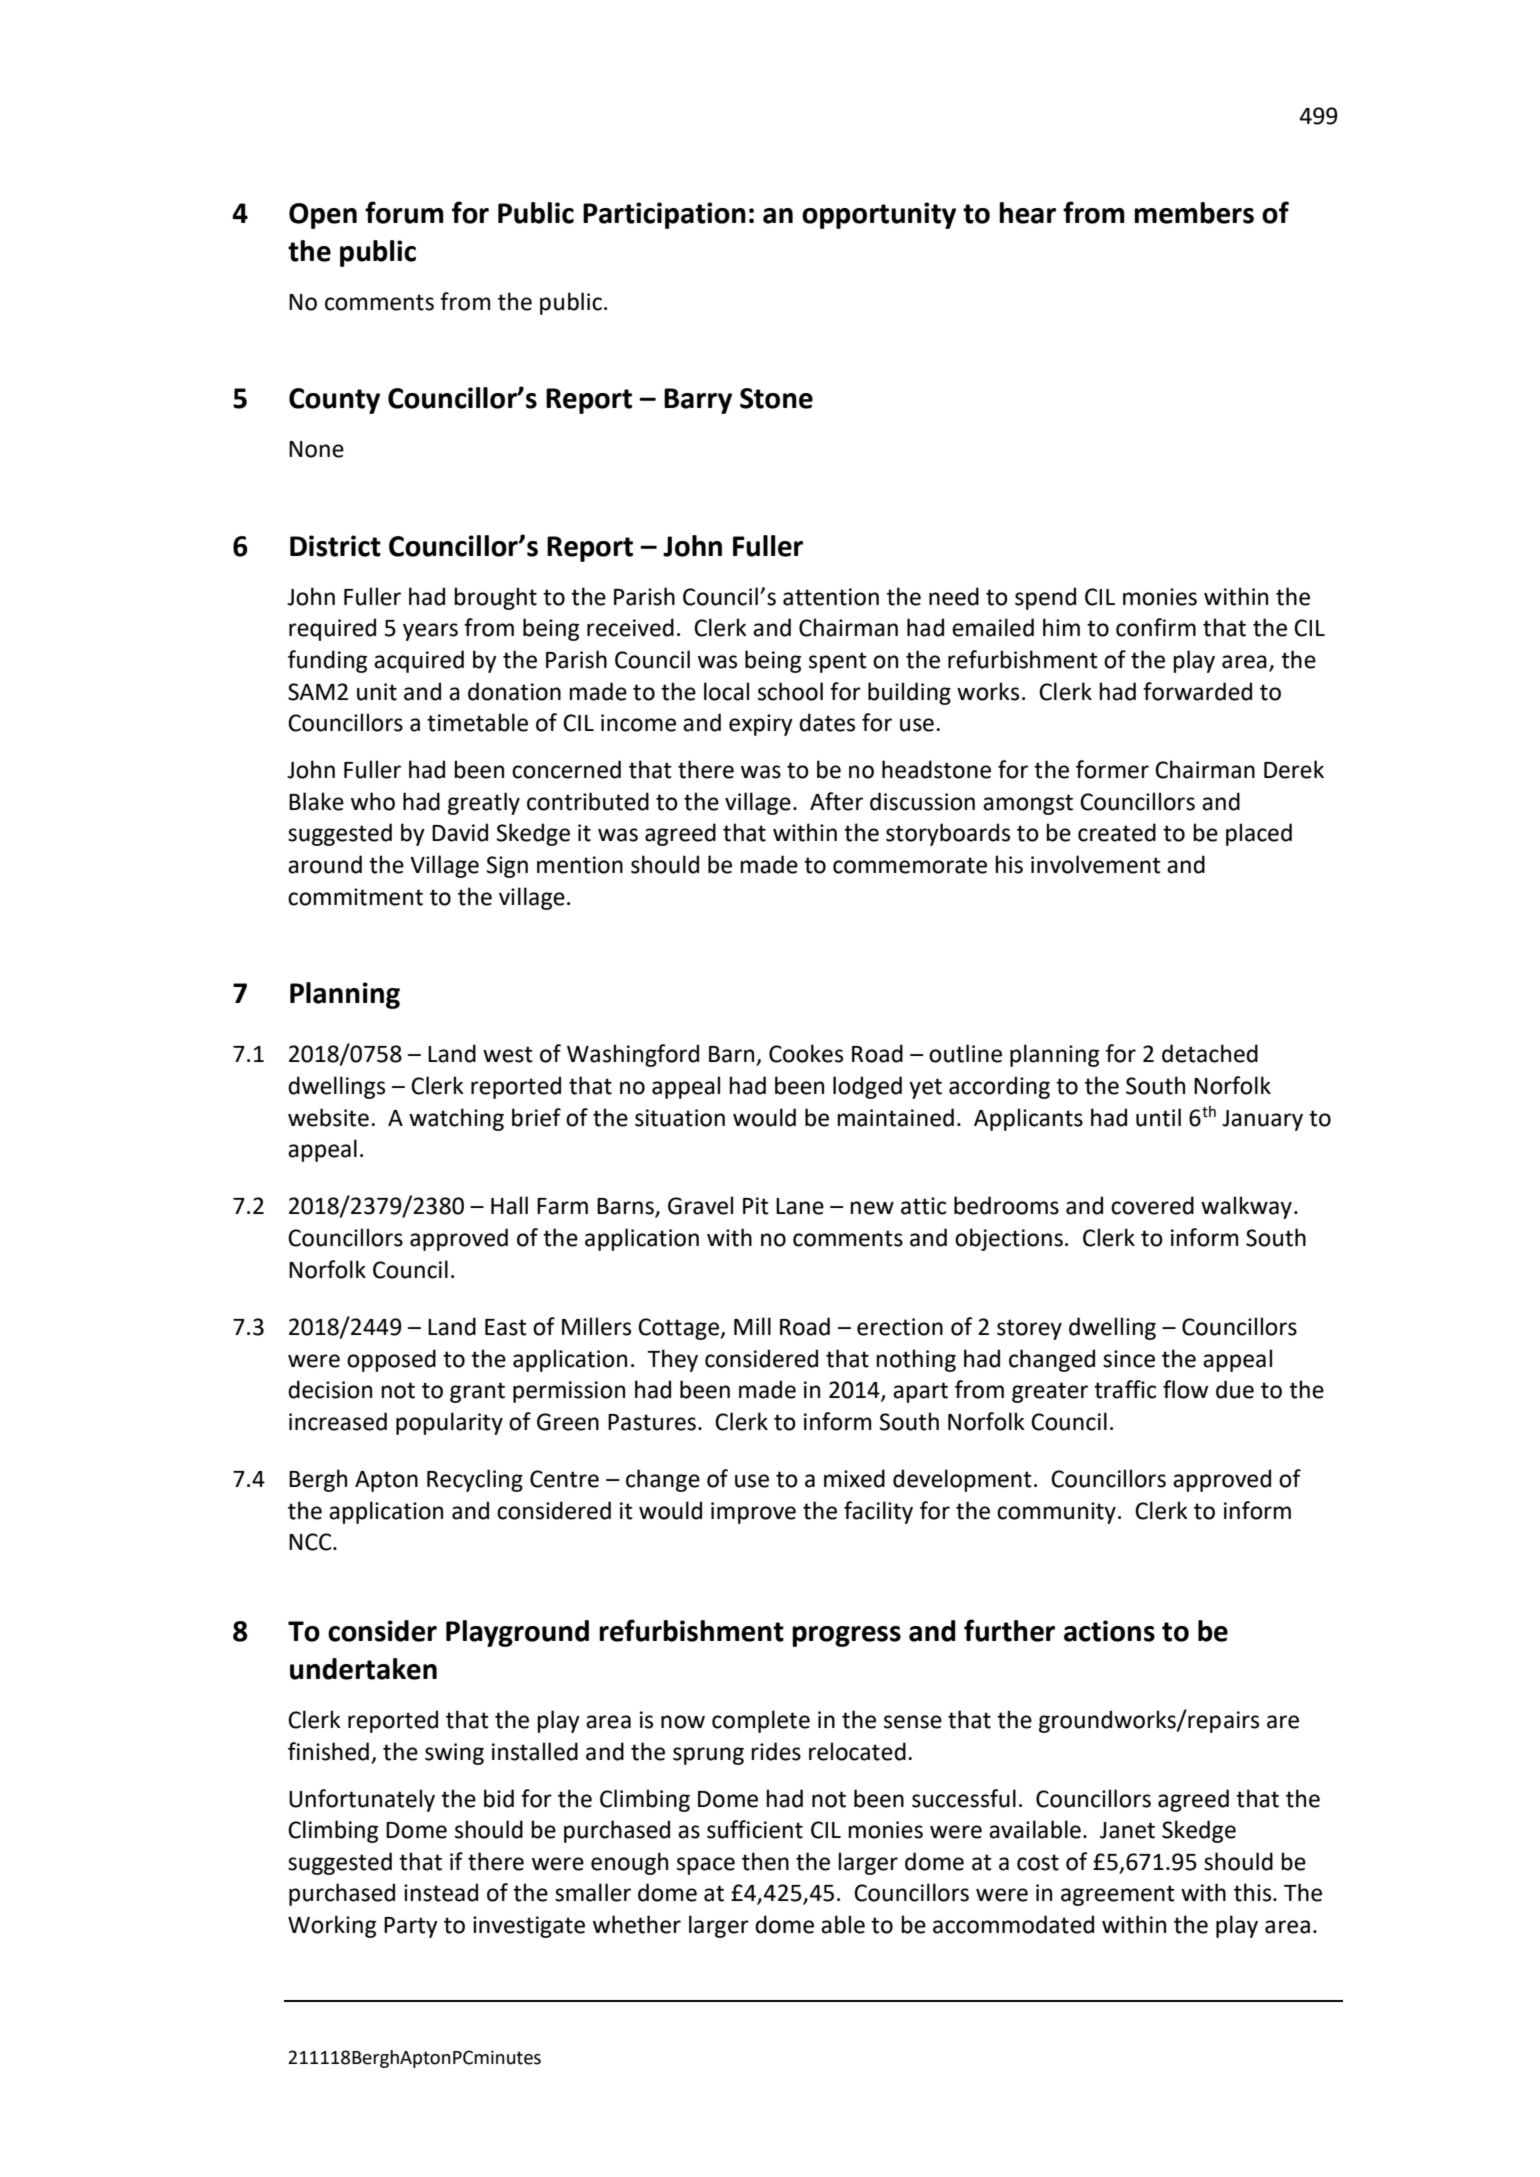 This page has width=1540, height=2177. I want to click on forum, so click(404, 212).
